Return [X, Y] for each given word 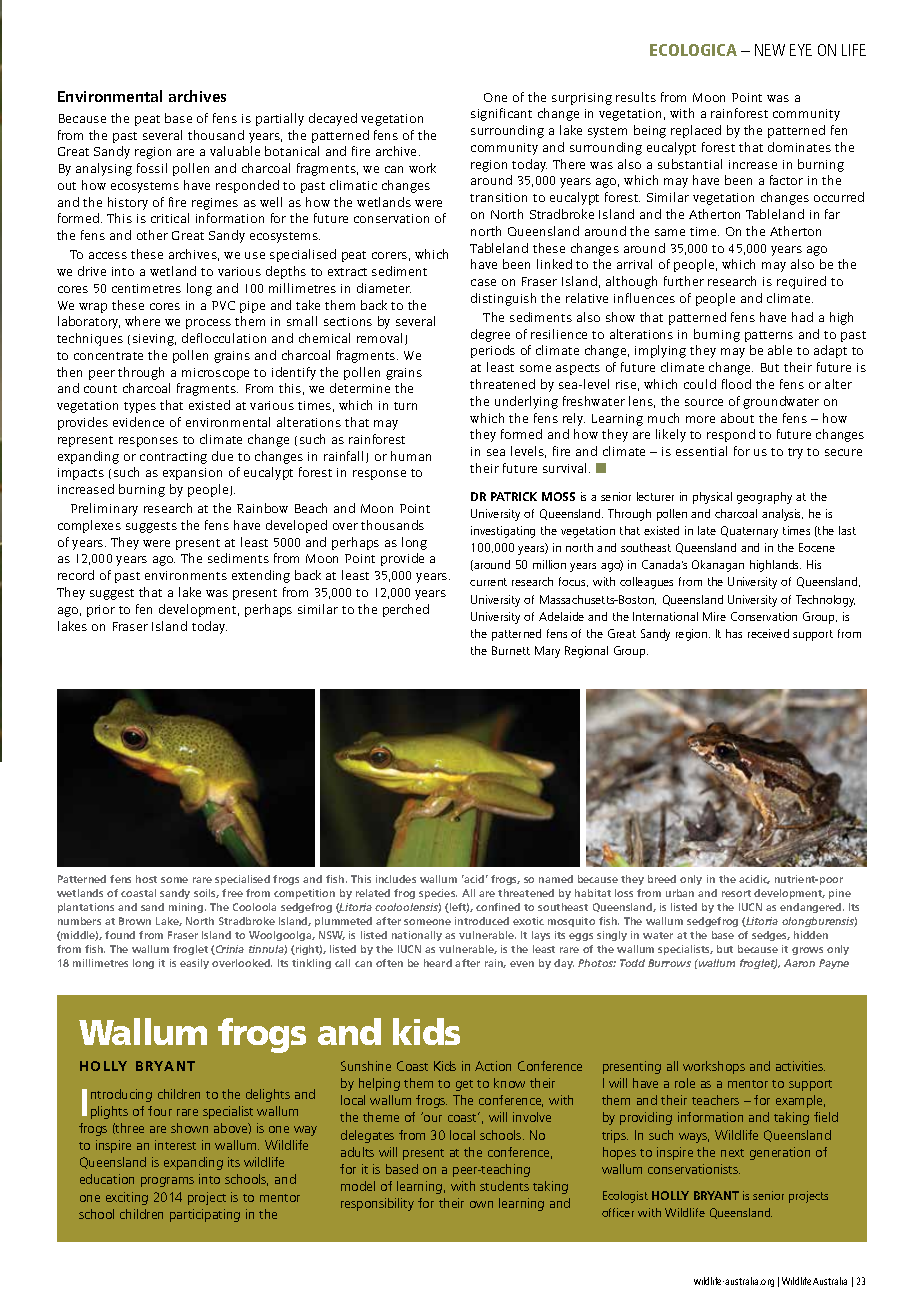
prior [101, 611]
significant [501, 114]
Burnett [511, 650]
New [770, 50]
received [768, 633]
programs [167, 1182]
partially [280, 119]
